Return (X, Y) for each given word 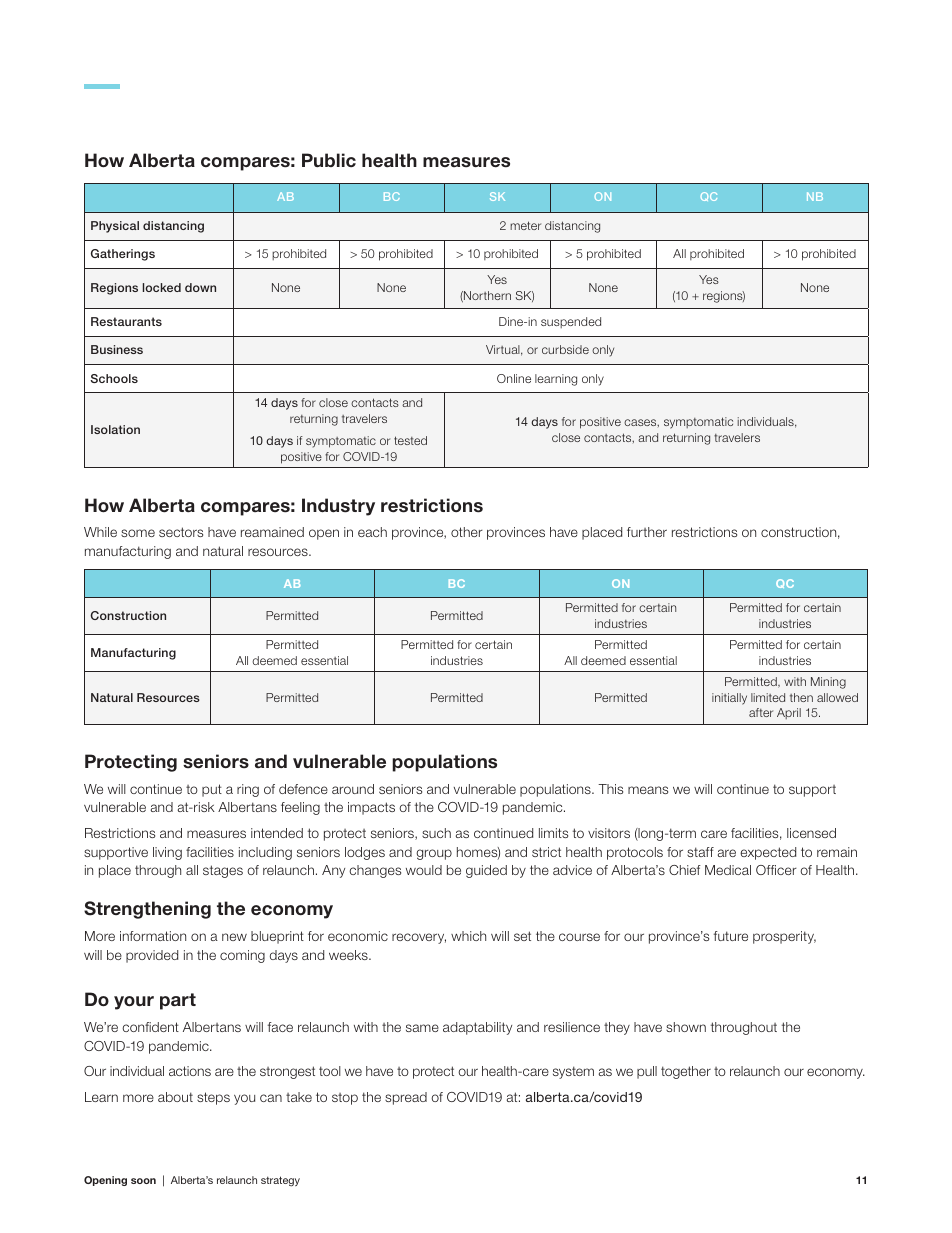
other (467, 532)
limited (768, 697)
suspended (571, 322)
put (212, 790)
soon (143, 1181)
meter (525, 225)
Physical (115, 227)
